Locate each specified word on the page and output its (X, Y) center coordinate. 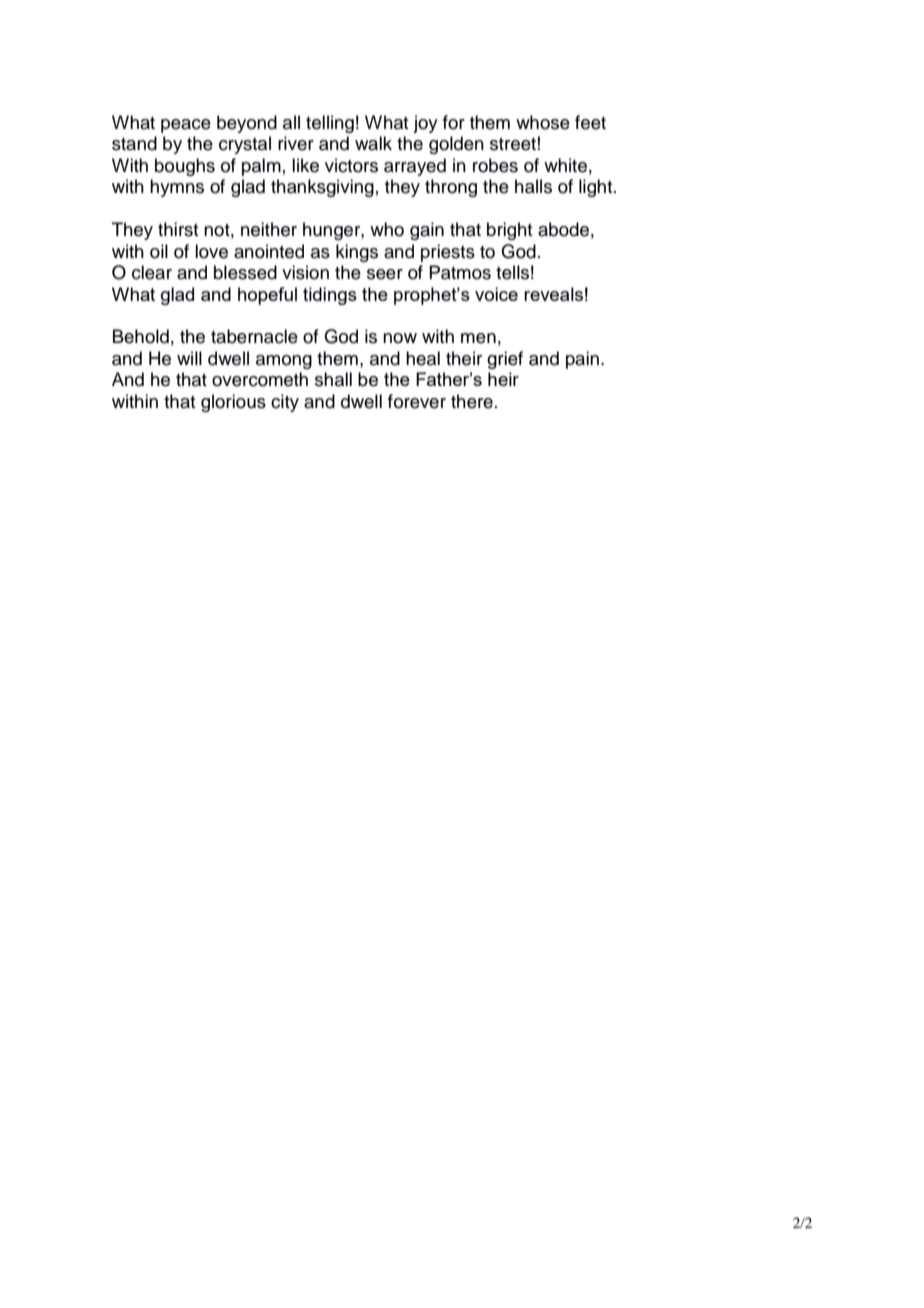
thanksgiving (322, 188)
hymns (177, 188)
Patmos (460, 272)
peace (186, 126)
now (400, 338)
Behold (141, 336)
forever (417, 401)
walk (373, 143)
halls (533, 186)
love (211, 251)
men (478, 338)
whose (543, 122)
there (472, 401)
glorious (233, 403)
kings (357, 253)
